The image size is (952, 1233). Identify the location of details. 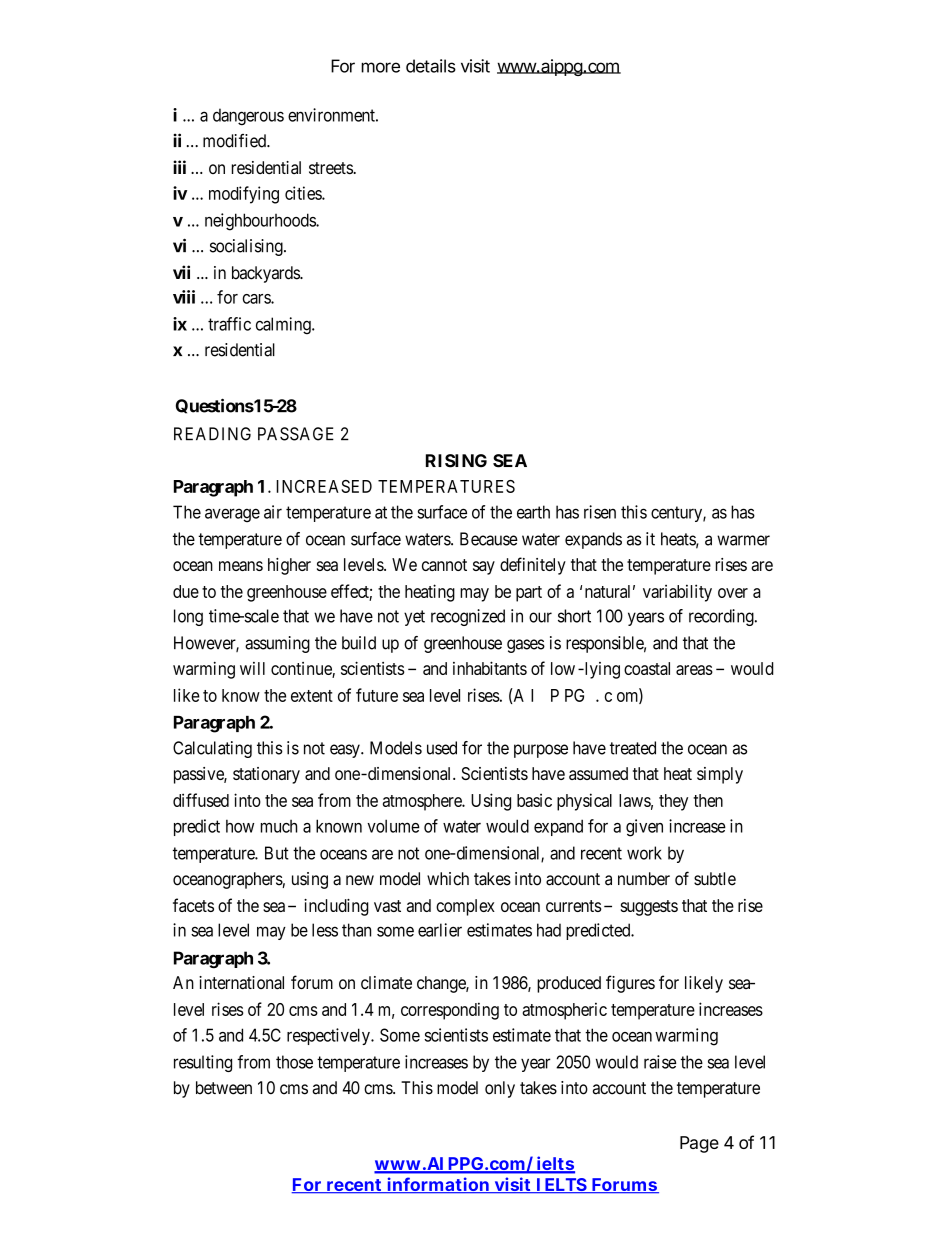
(431, 66).
